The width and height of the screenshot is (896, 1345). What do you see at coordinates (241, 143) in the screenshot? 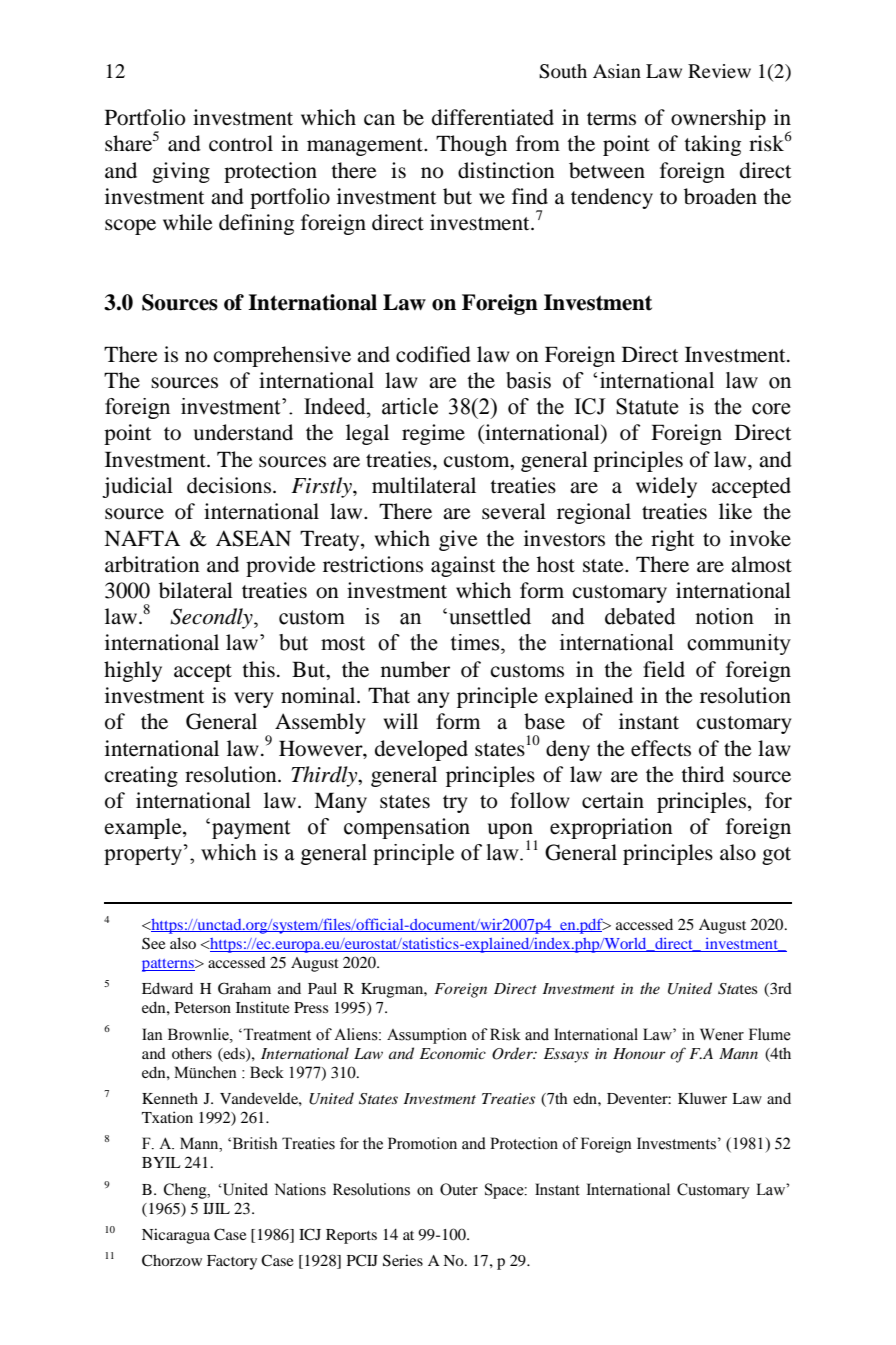
I see `control` at bounding box center [241, 143].
